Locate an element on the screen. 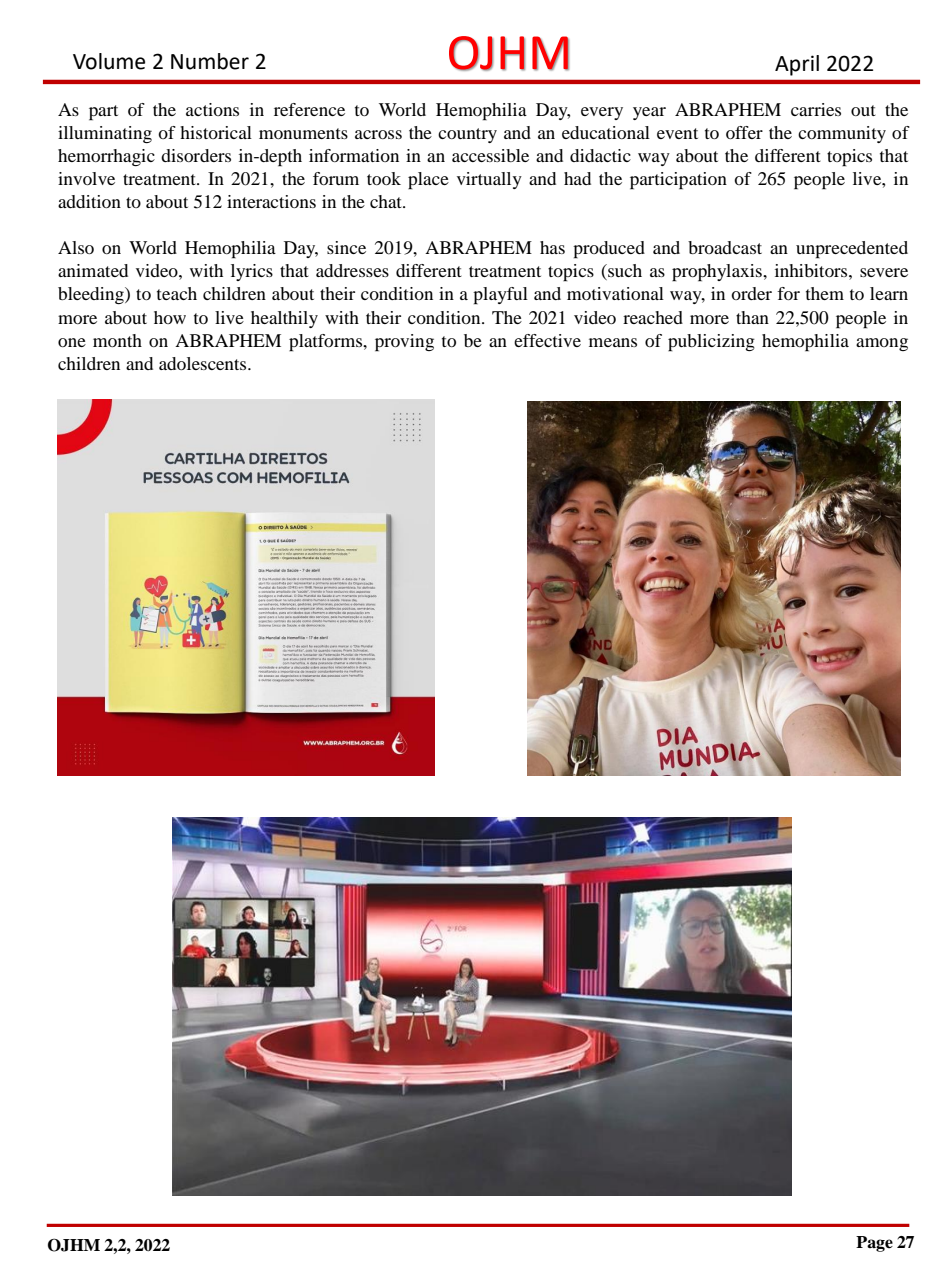 This screenshot has width=952, height=1271. proving is located at coordinates (404, 343).
